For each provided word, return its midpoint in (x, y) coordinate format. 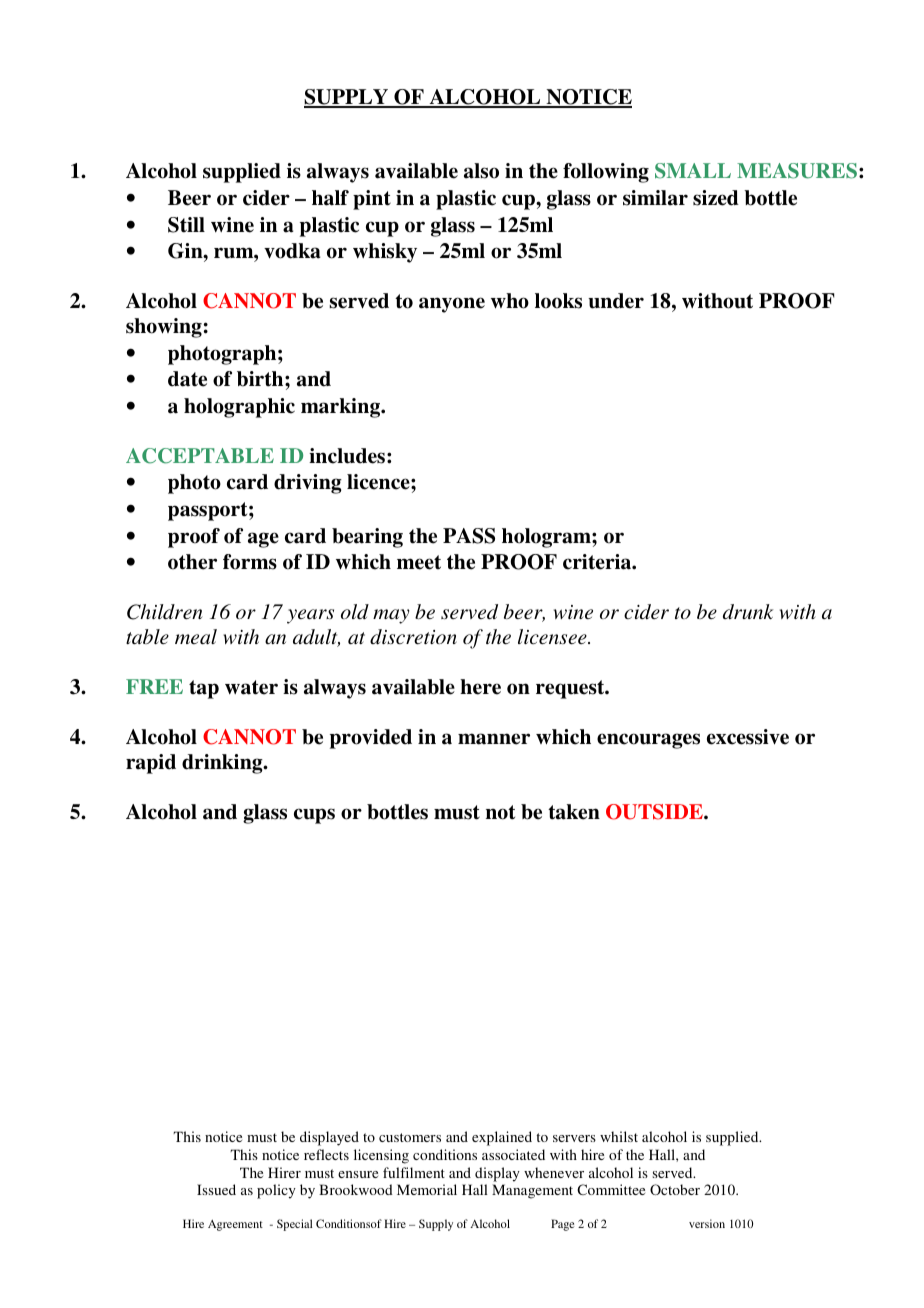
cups (314, 816)
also (481, 171)
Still (186, 225)
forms (250, 562)
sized (716, 198)
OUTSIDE (655, 812)
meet (419, 562)
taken (574, 812)
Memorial (427, 1189)
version (707, 1223)
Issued (216, 1189)
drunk (748, 611)
